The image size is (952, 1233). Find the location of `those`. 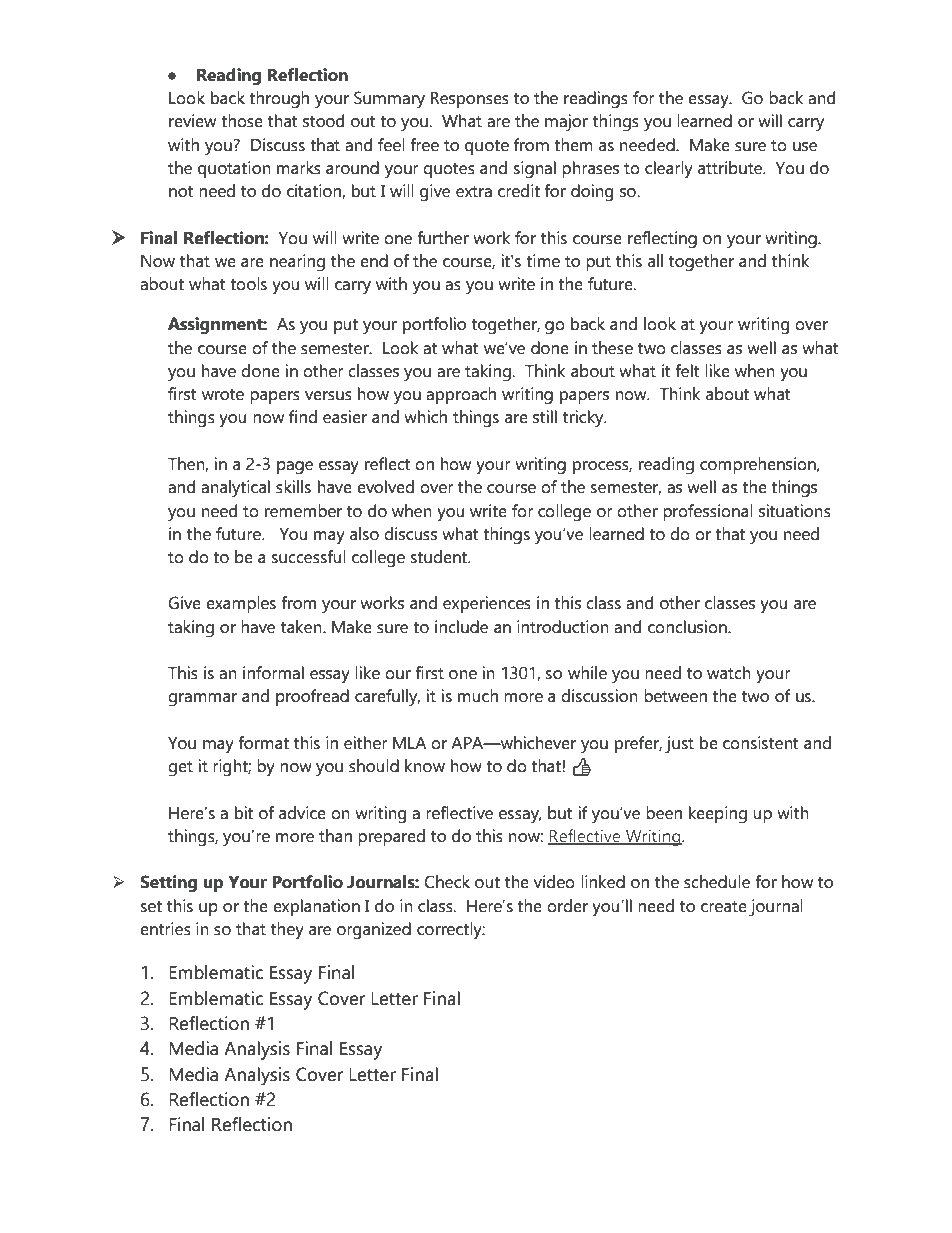

those is located at coordinates (242, 121).
